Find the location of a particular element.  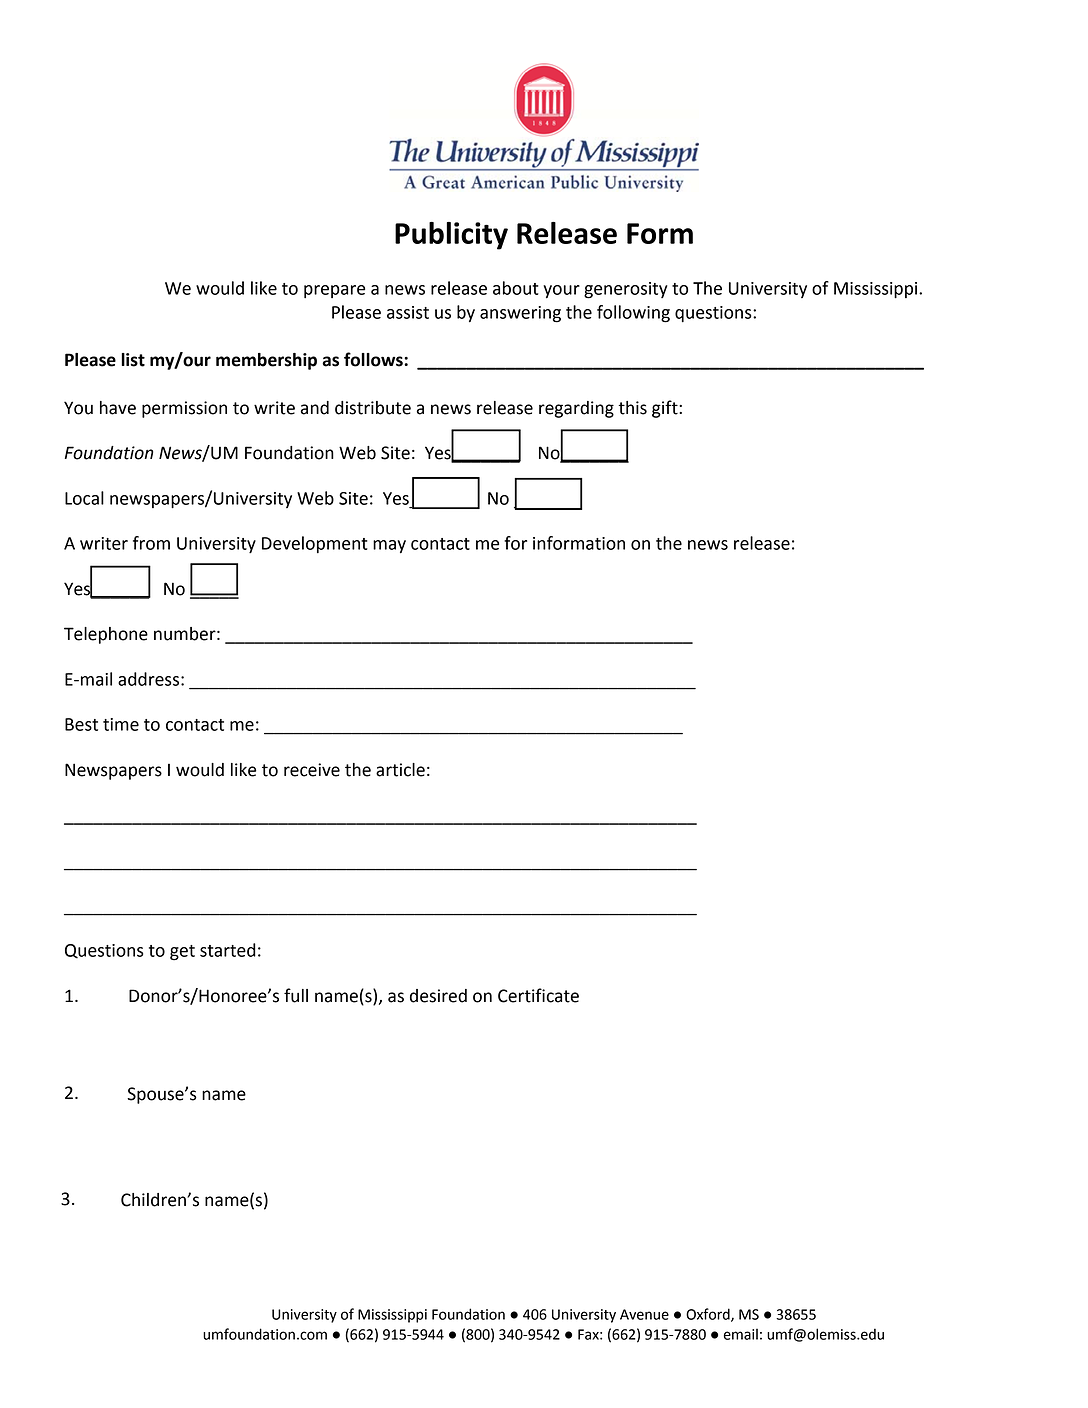

get is located at coordinates (182, 953).
